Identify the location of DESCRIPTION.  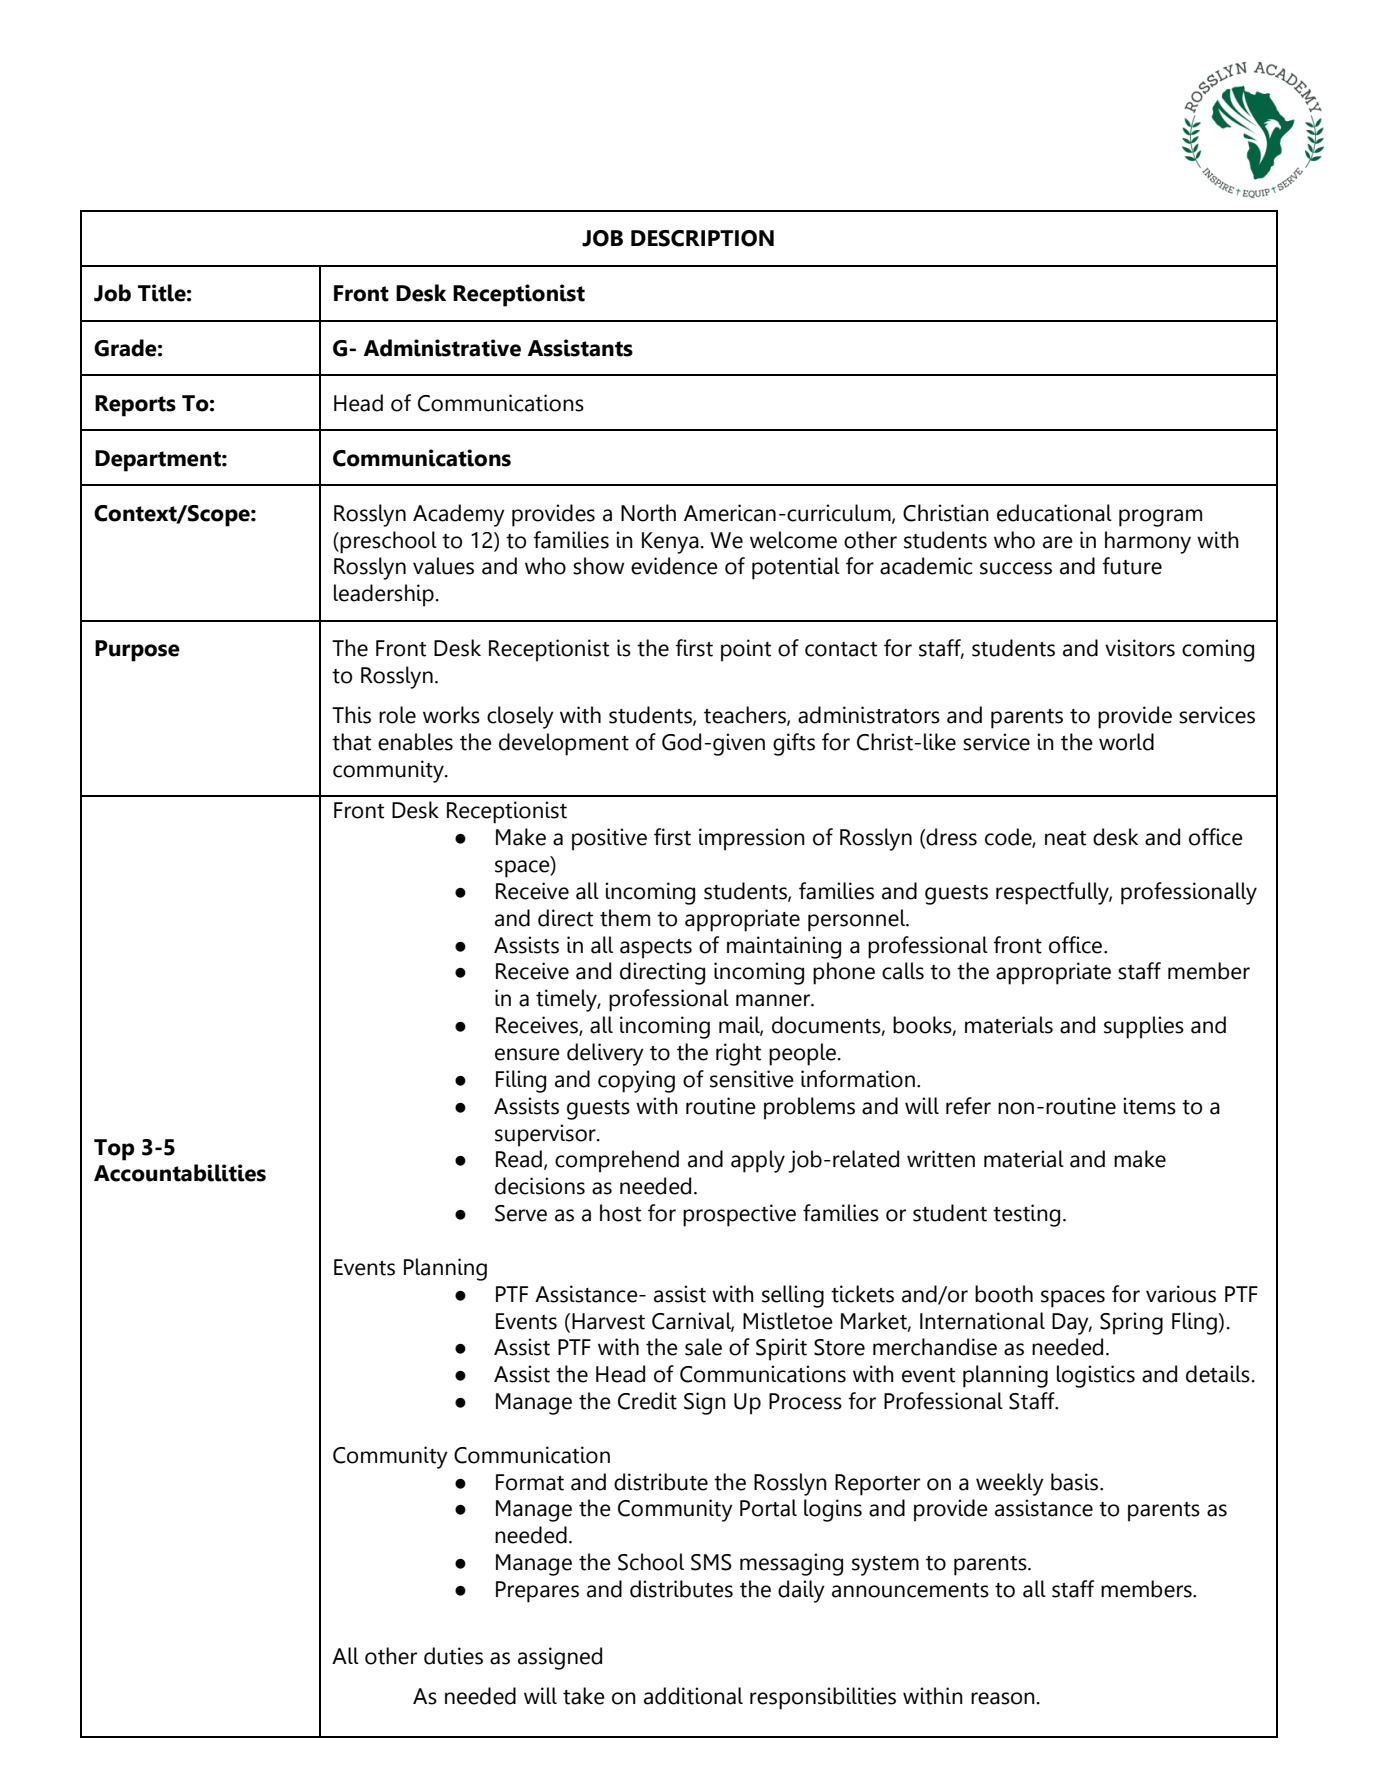
(702, 238).
